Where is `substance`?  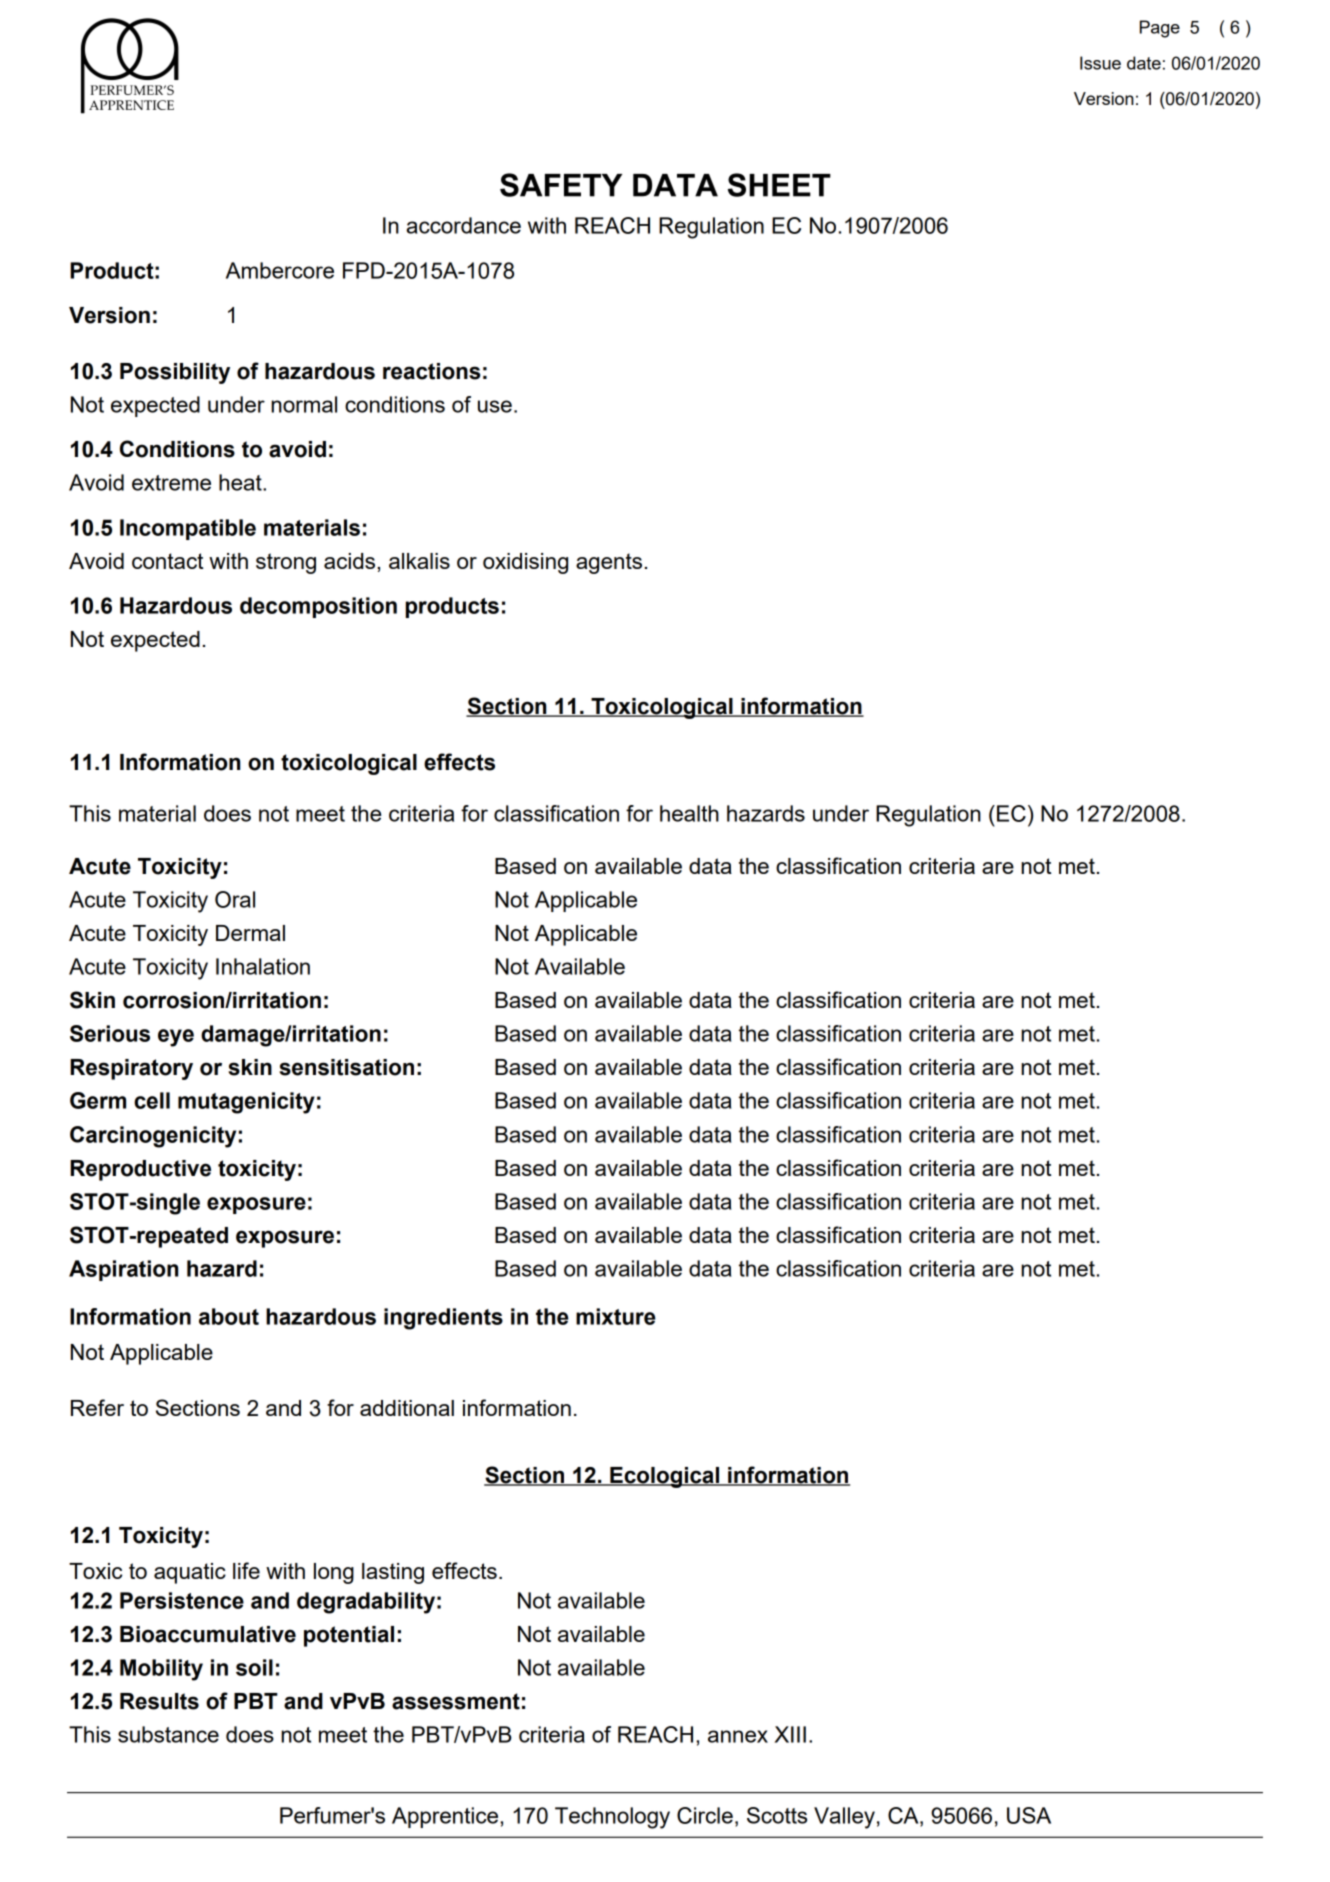
substance is located at coordinates (168, 1734).
